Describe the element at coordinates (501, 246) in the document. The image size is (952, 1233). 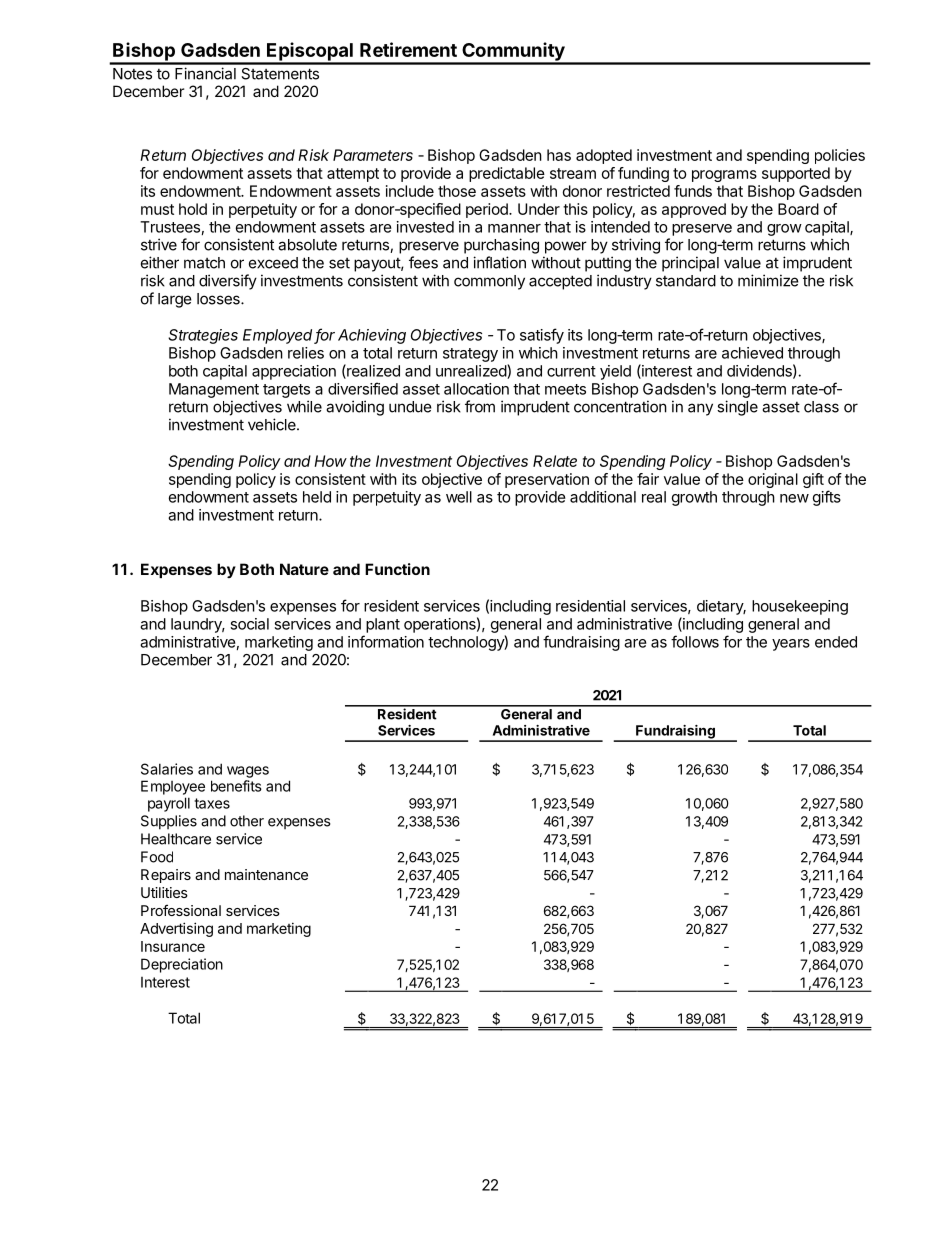
I see `purchasing` at that location.
